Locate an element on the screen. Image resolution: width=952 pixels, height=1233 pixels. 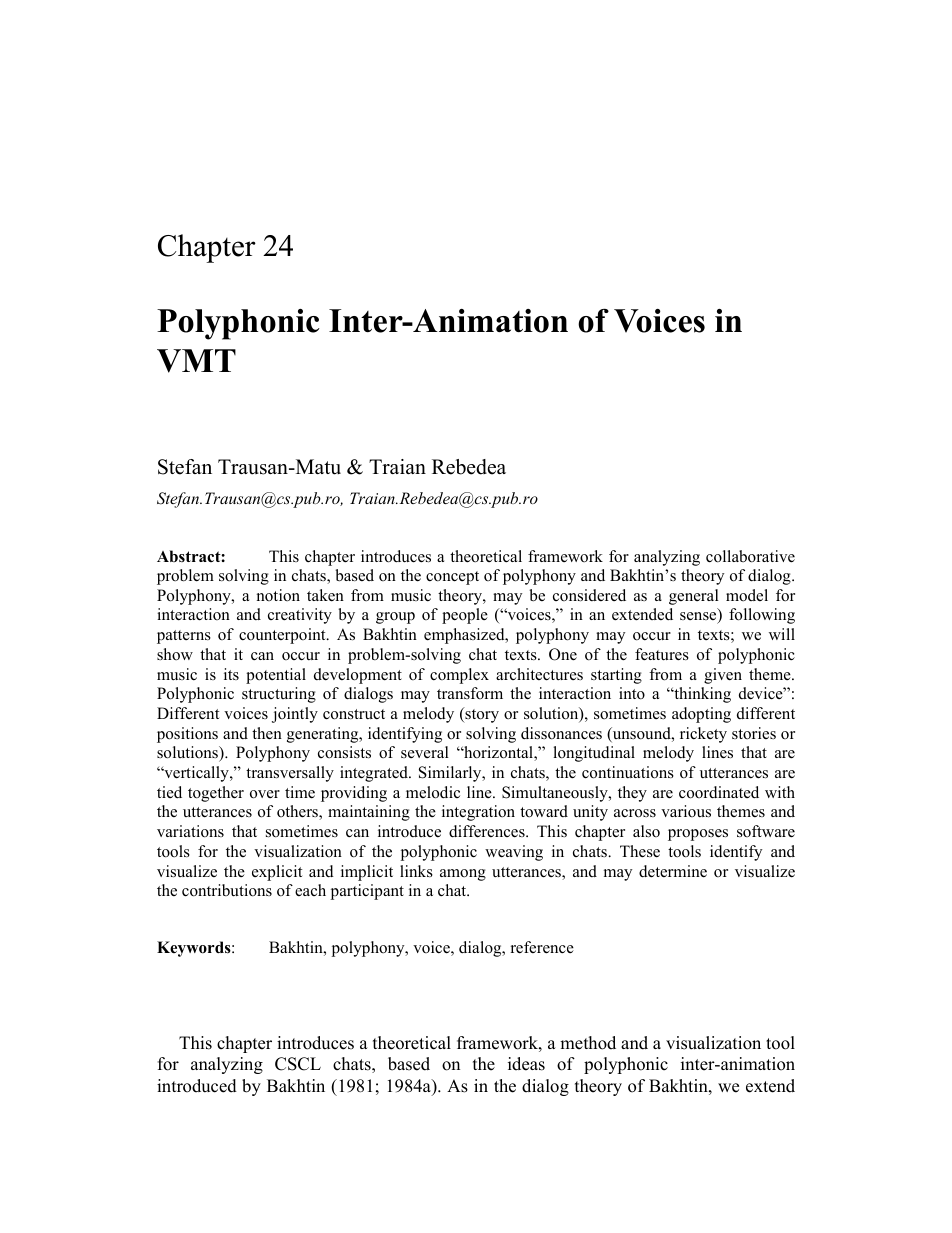
method is located at coordinates (588, 1043).
